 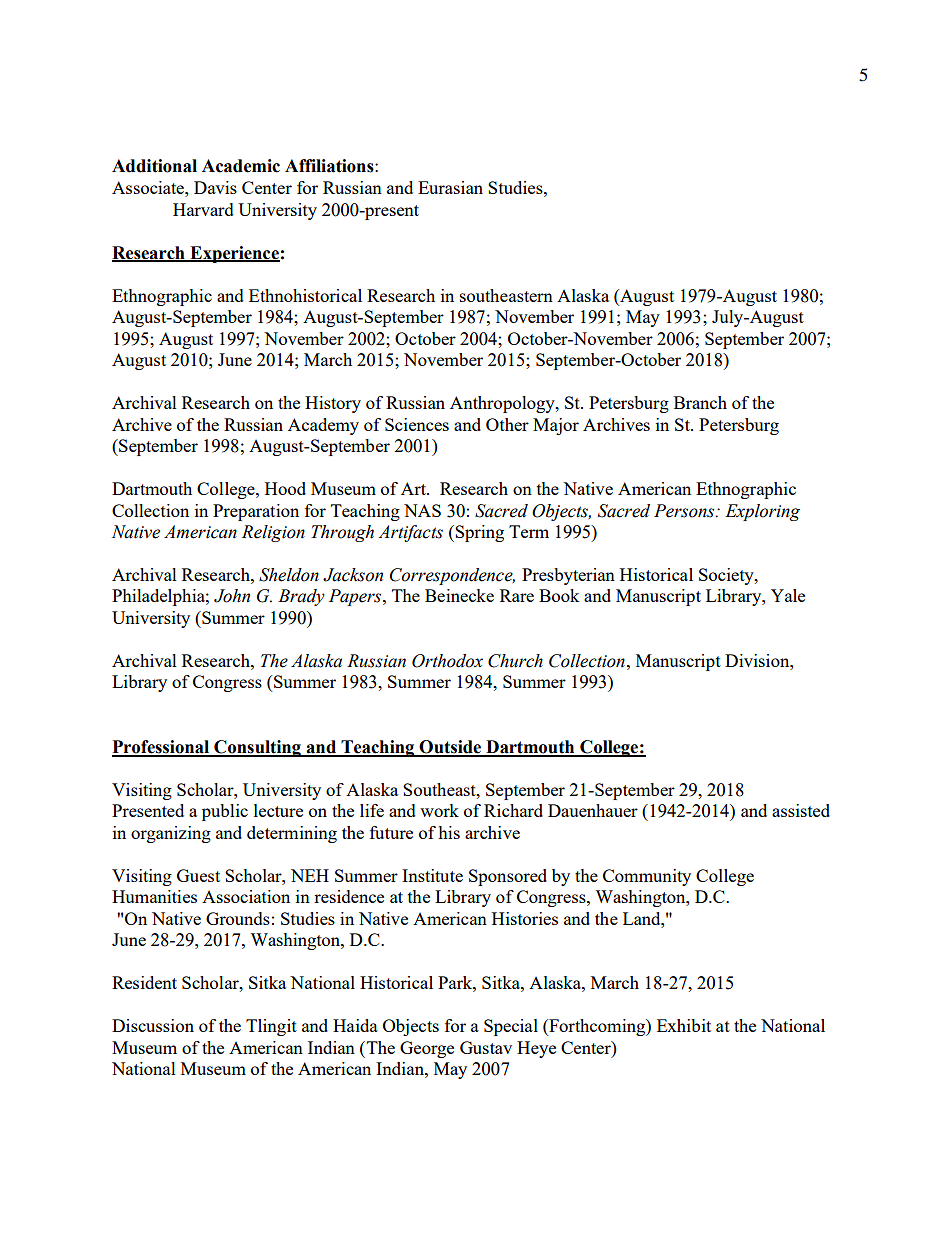 I want to click on Discussion, so click(x=153, y=1025).
